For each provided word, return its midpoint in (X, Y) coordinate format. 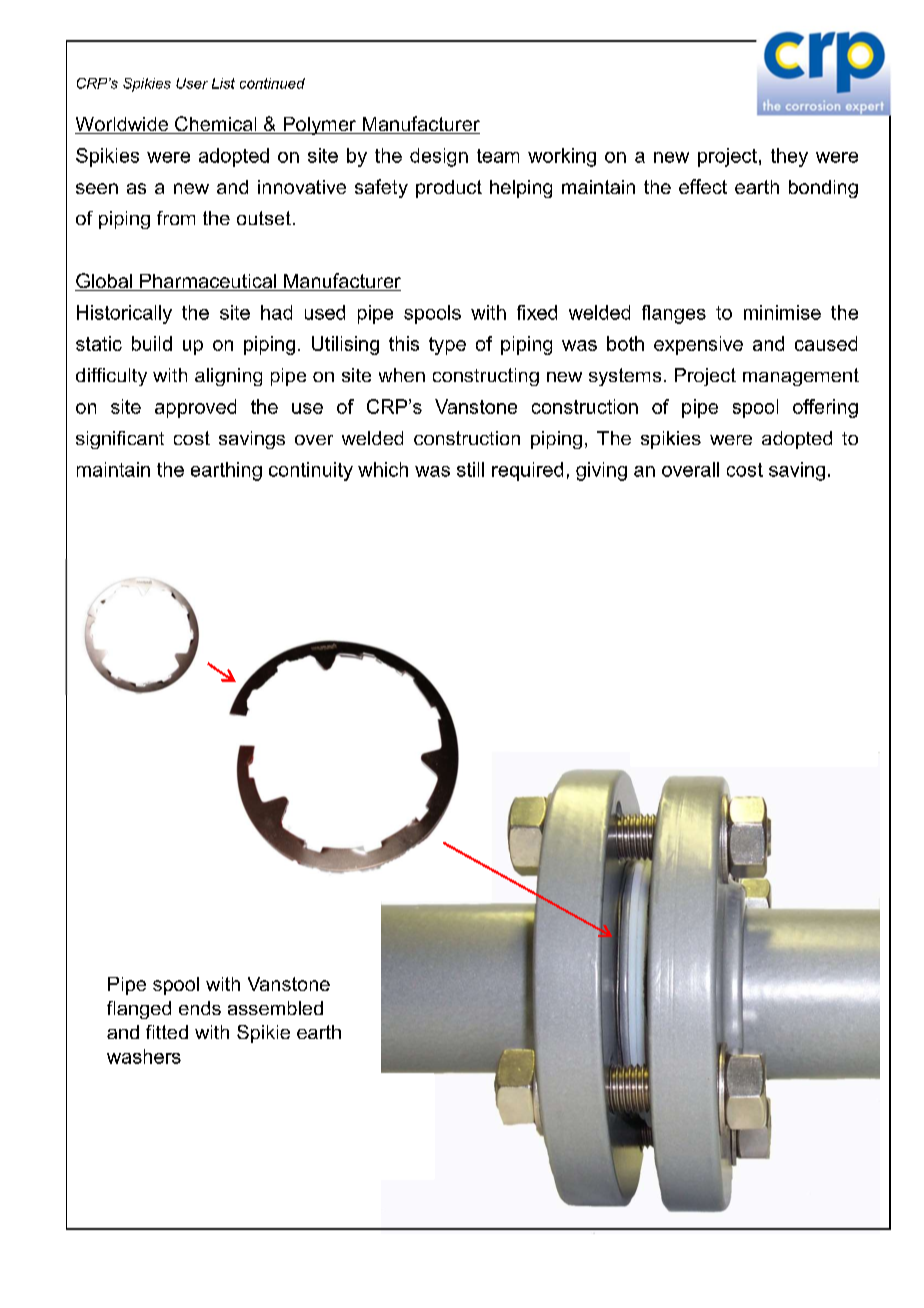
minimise (782, 312)
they (789, 157)
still (470, 469)
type (447, 346)
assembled (275, 1008)
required (527, 471)
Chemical (216, 125)
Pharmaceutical (208, 282)
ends (200, 1008)
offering (825, 408)
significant (120, 440)
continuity (311, 471)
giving (601, 471)
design (439, 157)
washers (144, 1056)
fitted (167, 1032)
